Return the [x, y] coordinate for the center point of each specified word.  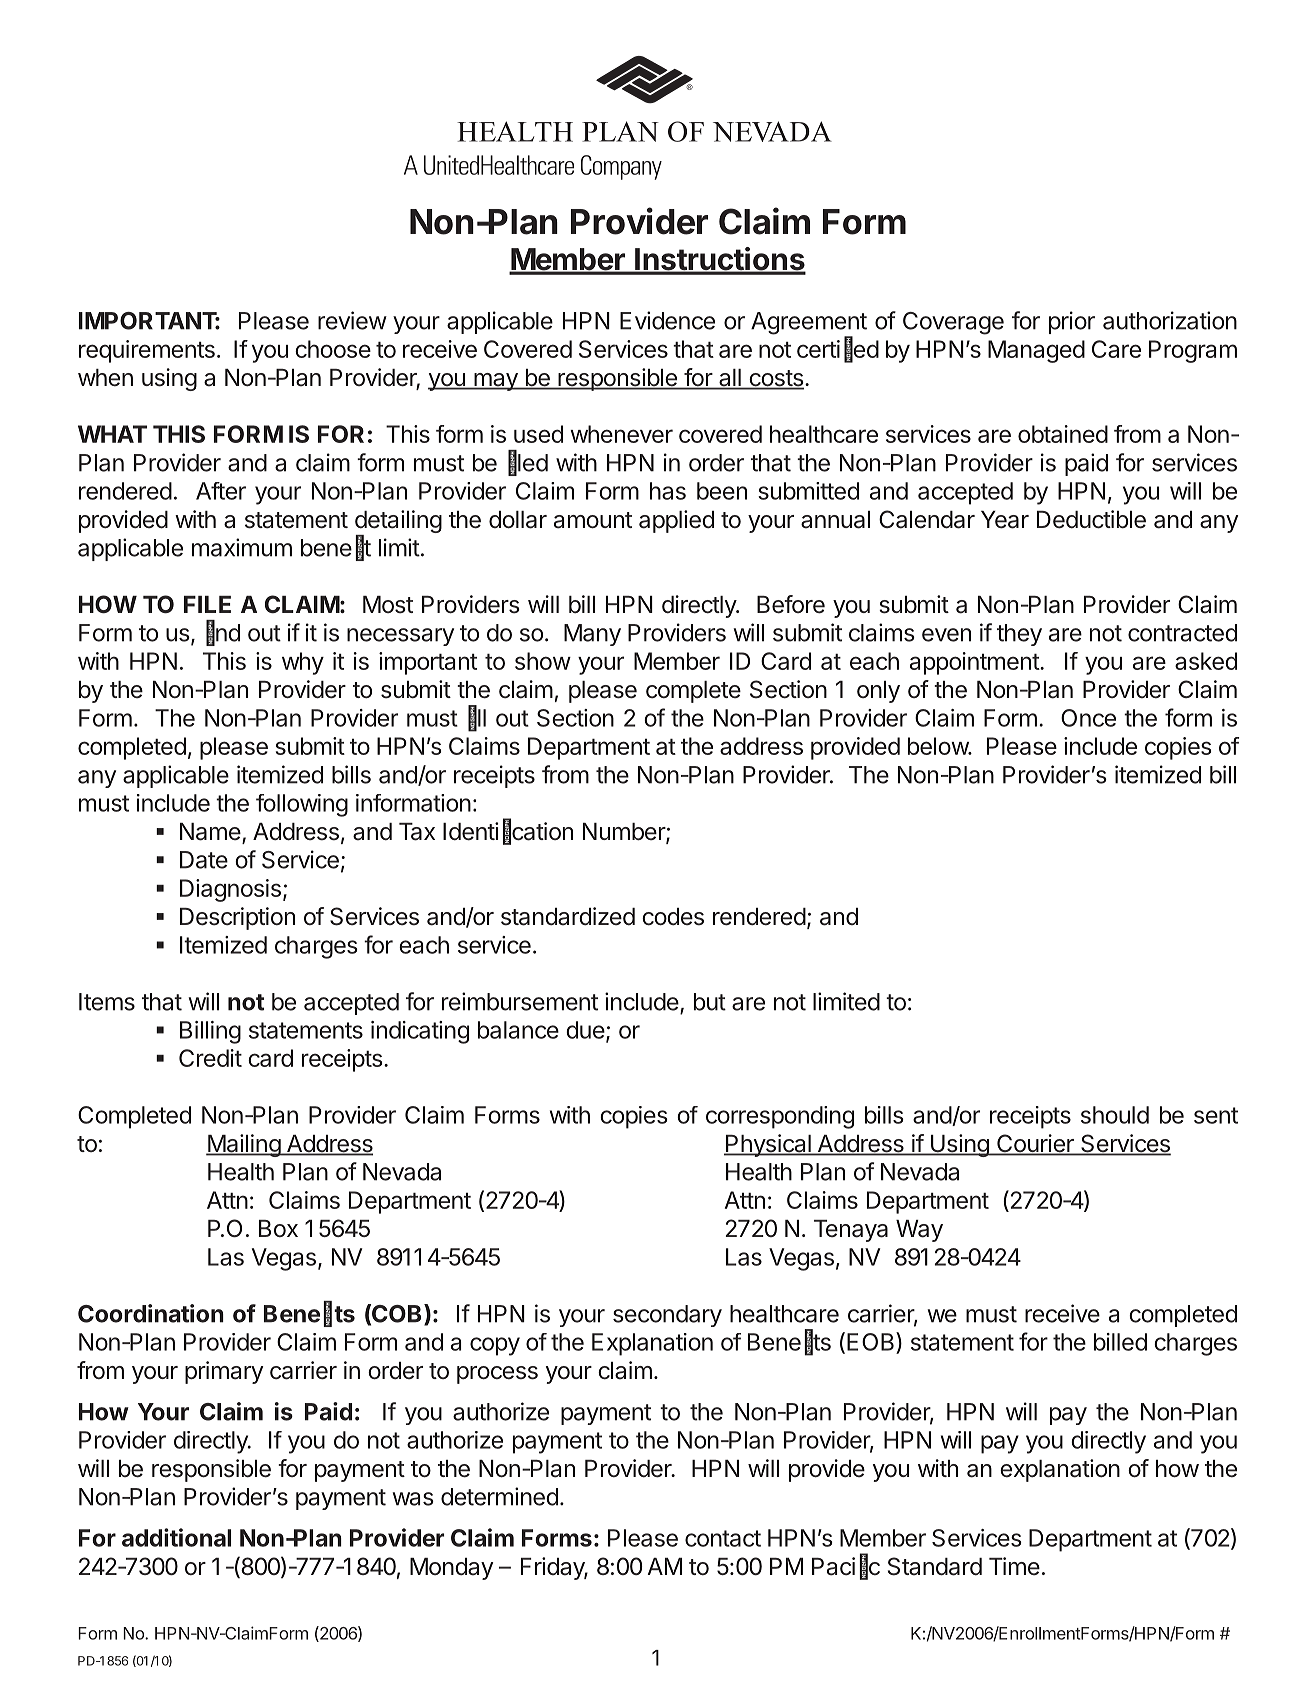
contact [723, 1538]
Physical [768, 1145]
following [302, 805]
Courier [1035, 1144]
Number [625, 833]
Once [1088, 718]
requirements [147, 351]
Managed [1036, 351]
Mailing [244, 1145]
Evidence [667, 320]
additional [176, 1537]
